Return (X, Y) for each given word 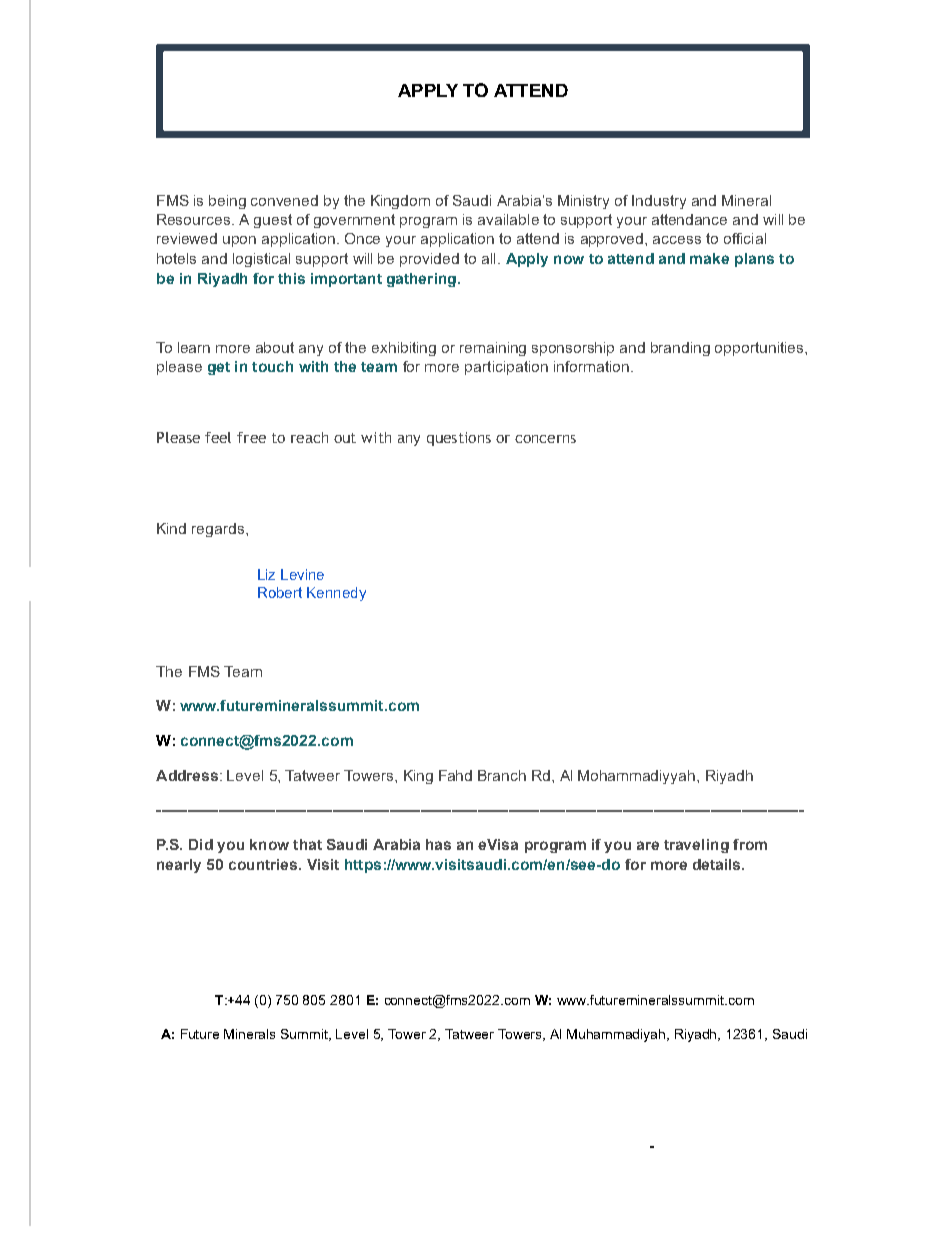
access (677, 240)
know (269, 844)
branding (680, 349)
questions (459, 439)
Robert (280, 592)
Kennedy (336, 594)
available (508, 219)
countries (264, 864)
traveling (696, 846)
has (438, 844)
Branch (502, 775)
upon (239, 241)
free (251, 437)
